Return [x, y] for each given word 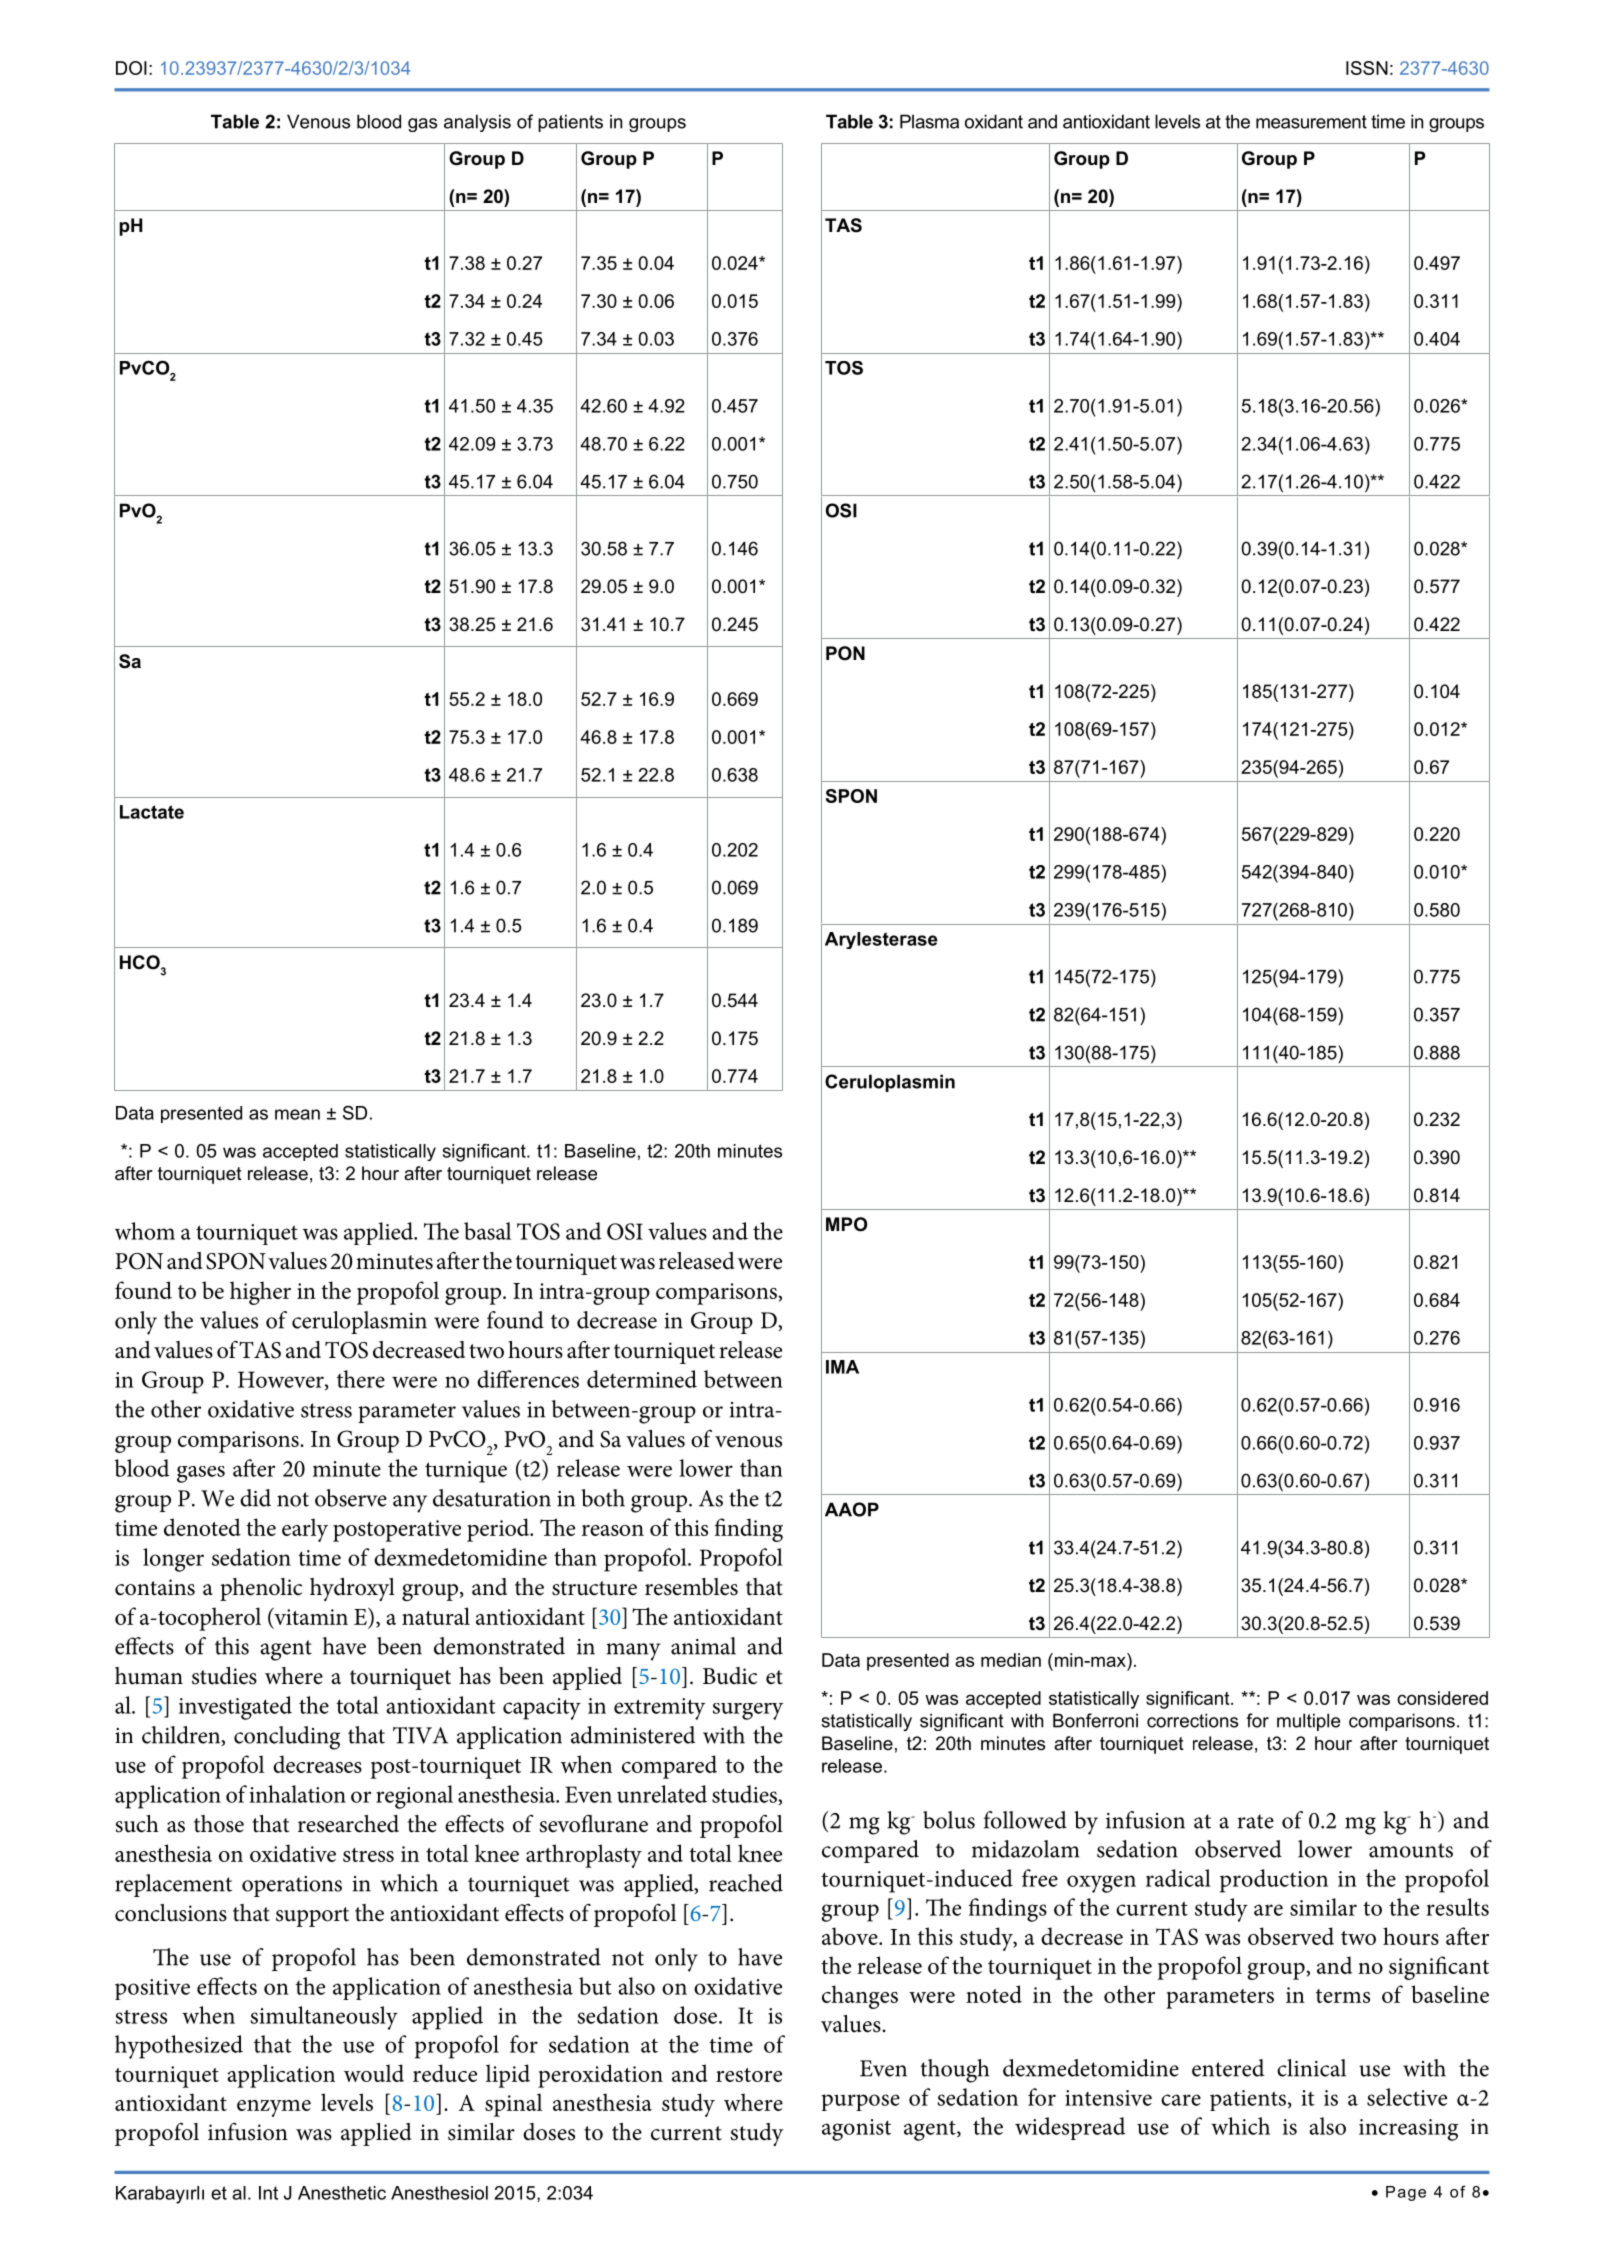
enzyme [274, 2108]
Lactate [152, 812]
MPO [846, 1224]
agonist [856, 2130]
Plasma [929, 121]
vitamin [310, 1617]
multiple [1308, 1722]
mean [297, 1114]
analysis [477, 123]
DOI [131, 68]
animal [703, 1646]
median [1011, 1660]
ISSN [1367, 68]
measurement [1311, 122]
